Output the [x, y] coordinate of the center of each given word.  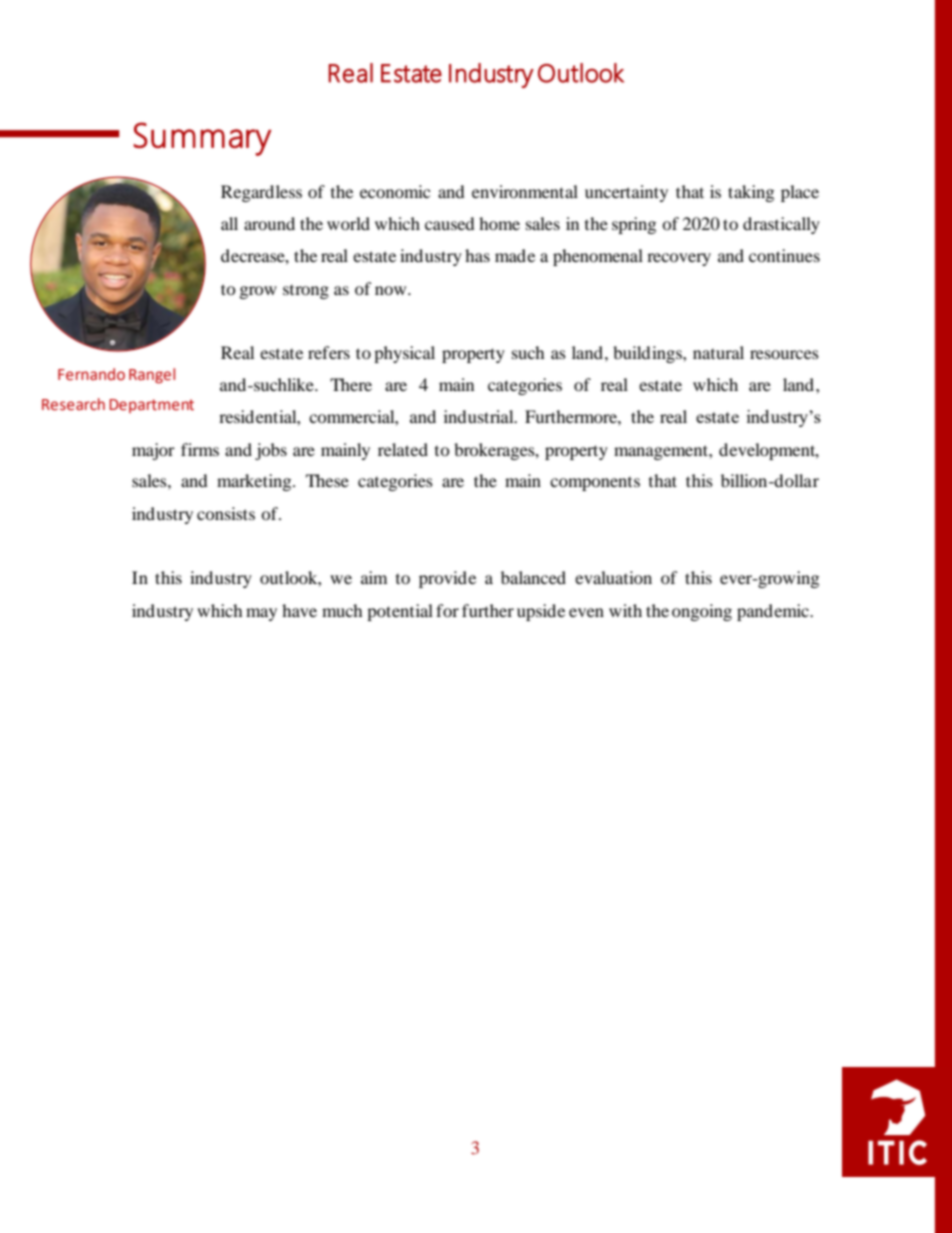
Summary [202, 139]
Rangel [152, 376]
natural [718, 352]
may [261, 614]
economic [395, 191]
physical [404, 354]
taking [751, 193]
